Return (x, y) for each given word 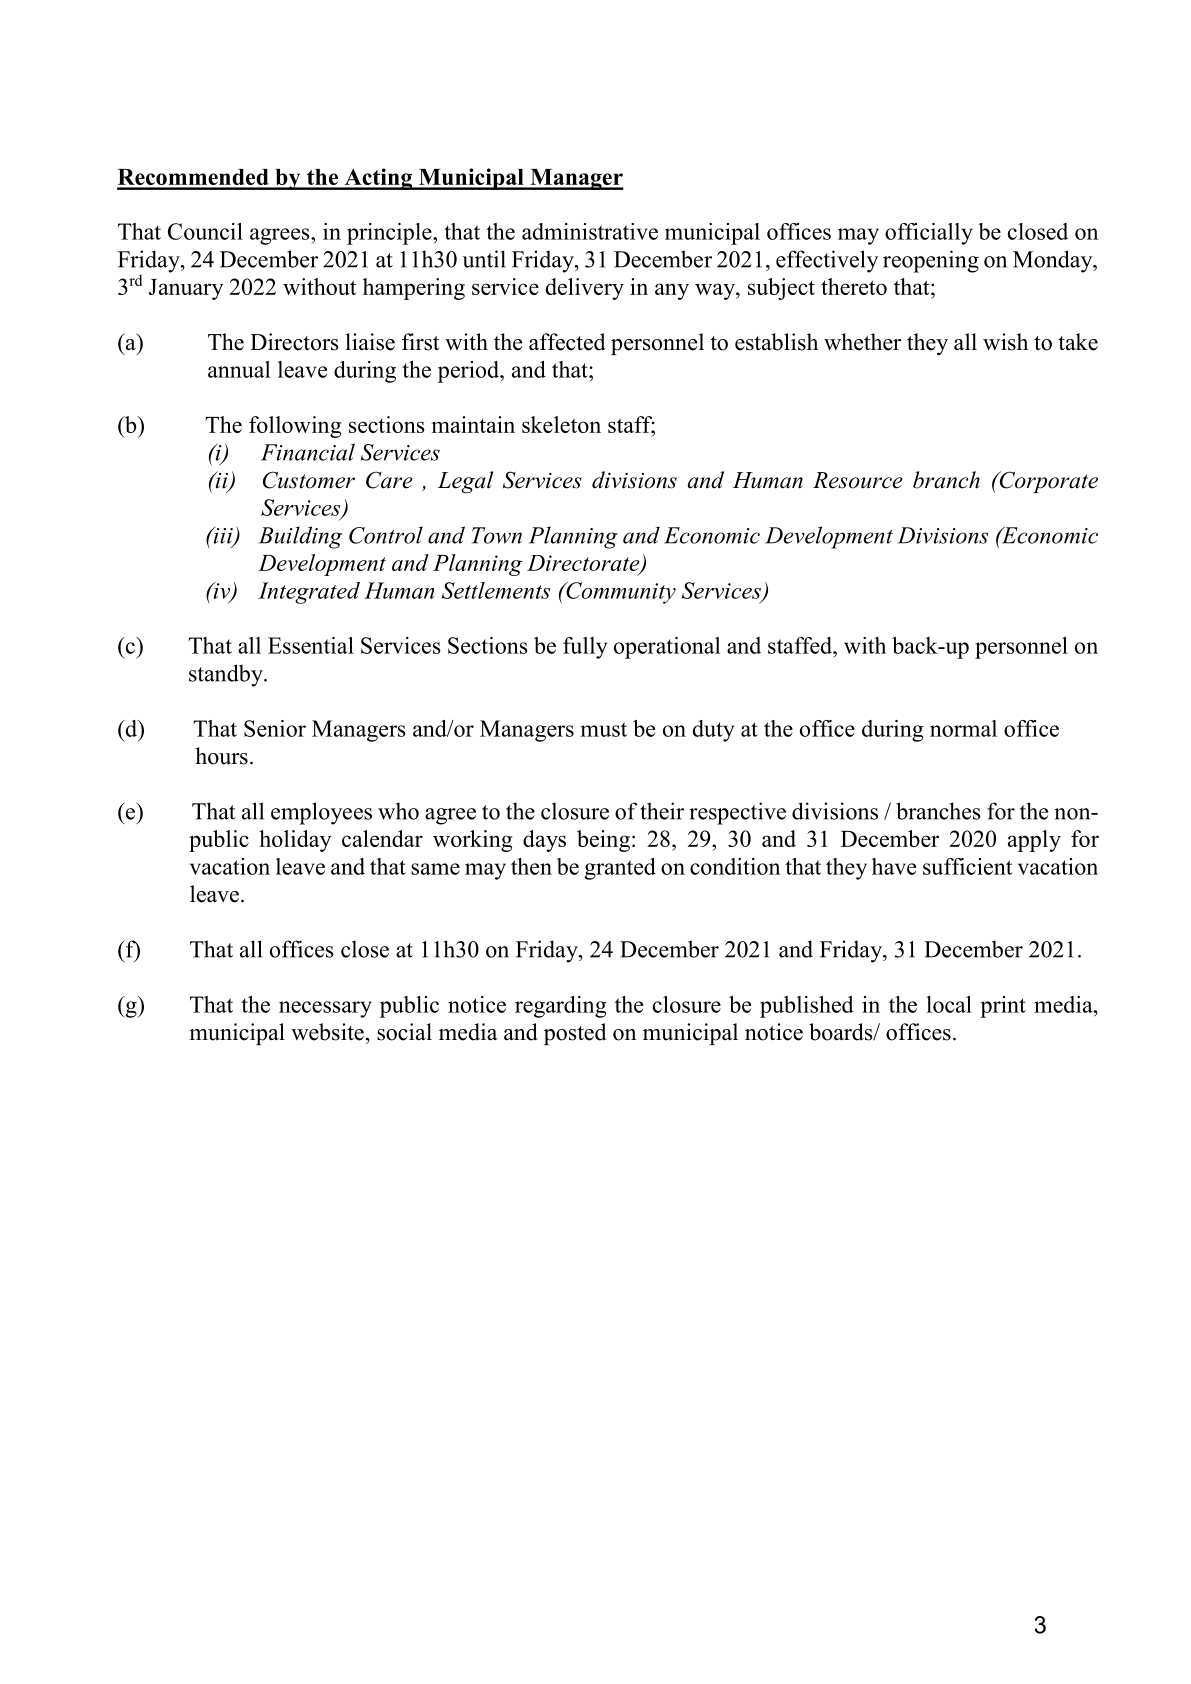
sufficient (967, 866)
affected (567, 342)
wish (1005, 342)
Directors (294, 342)
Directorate (584, 564)
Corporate (1047, 482)
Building (300, 537)
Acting (378, 179)
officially (929, 234)
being (603, 841)
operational (667, 648)
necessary (325, 1009)
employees (321, 813)
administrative (590, 231)
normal (963, 728)
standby (227, 675)
